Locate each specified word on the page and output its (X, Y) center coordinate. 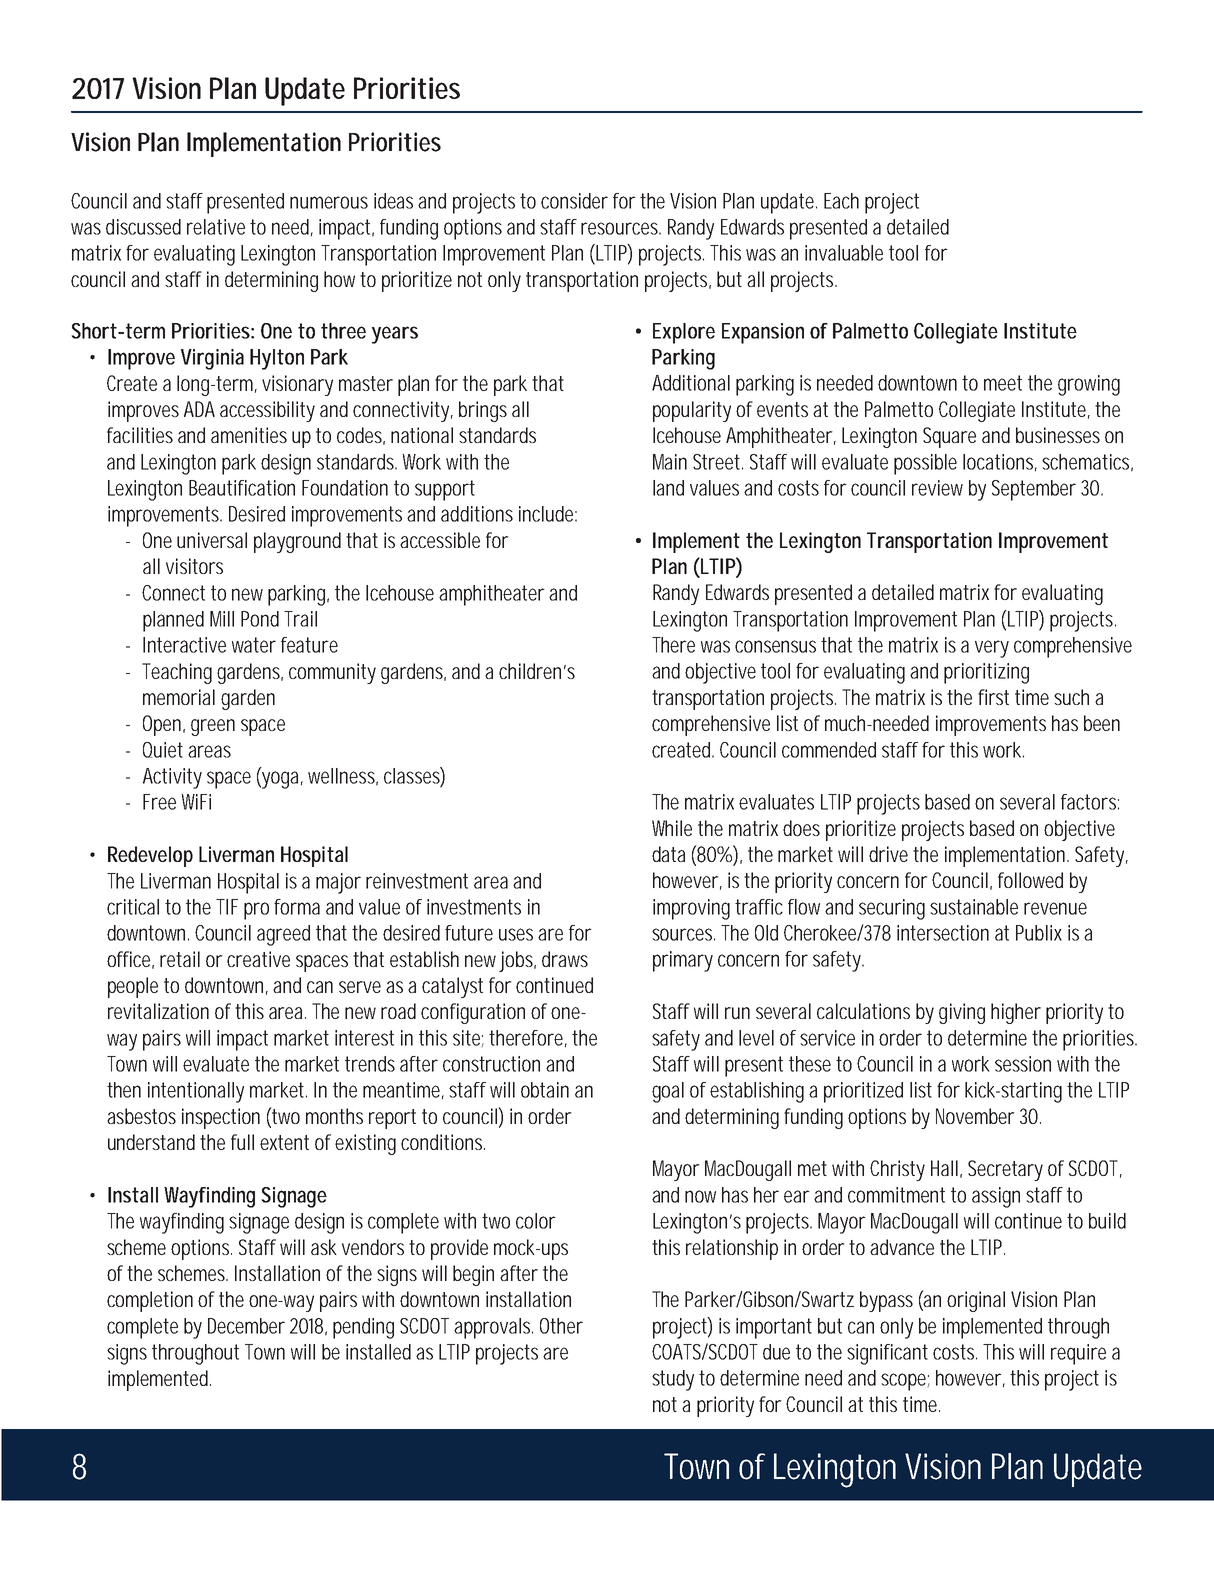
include (548, 514)
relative (216, 227)
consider (574, 201)
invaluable (844, 253)
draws (565, 959)
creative (258, 959)
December (246, 1326)
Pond (260, 619)
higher (1016, 1013)
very (992, 649)
